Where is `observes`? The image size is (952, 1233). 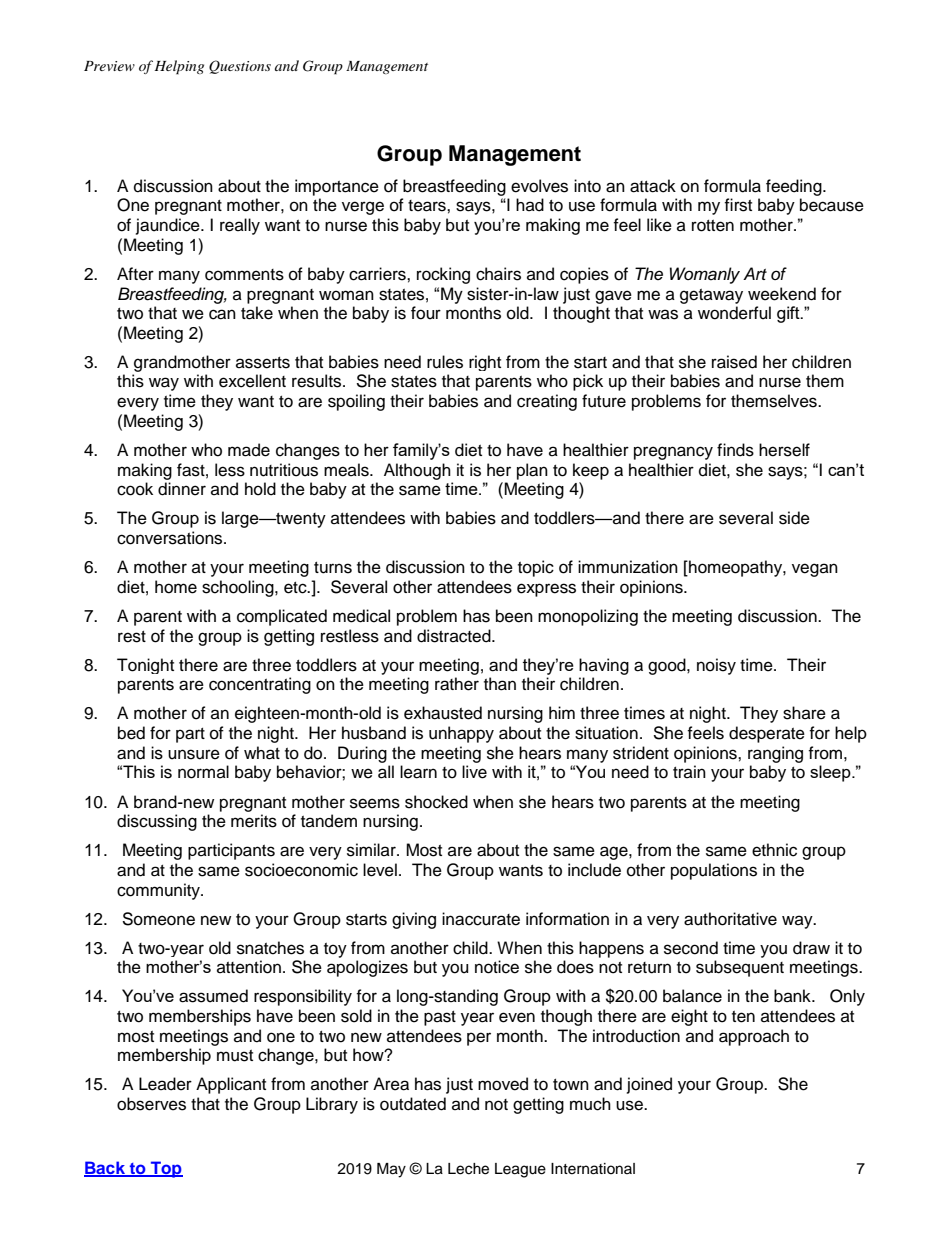
observes is located at coordinates (151, 1104).
